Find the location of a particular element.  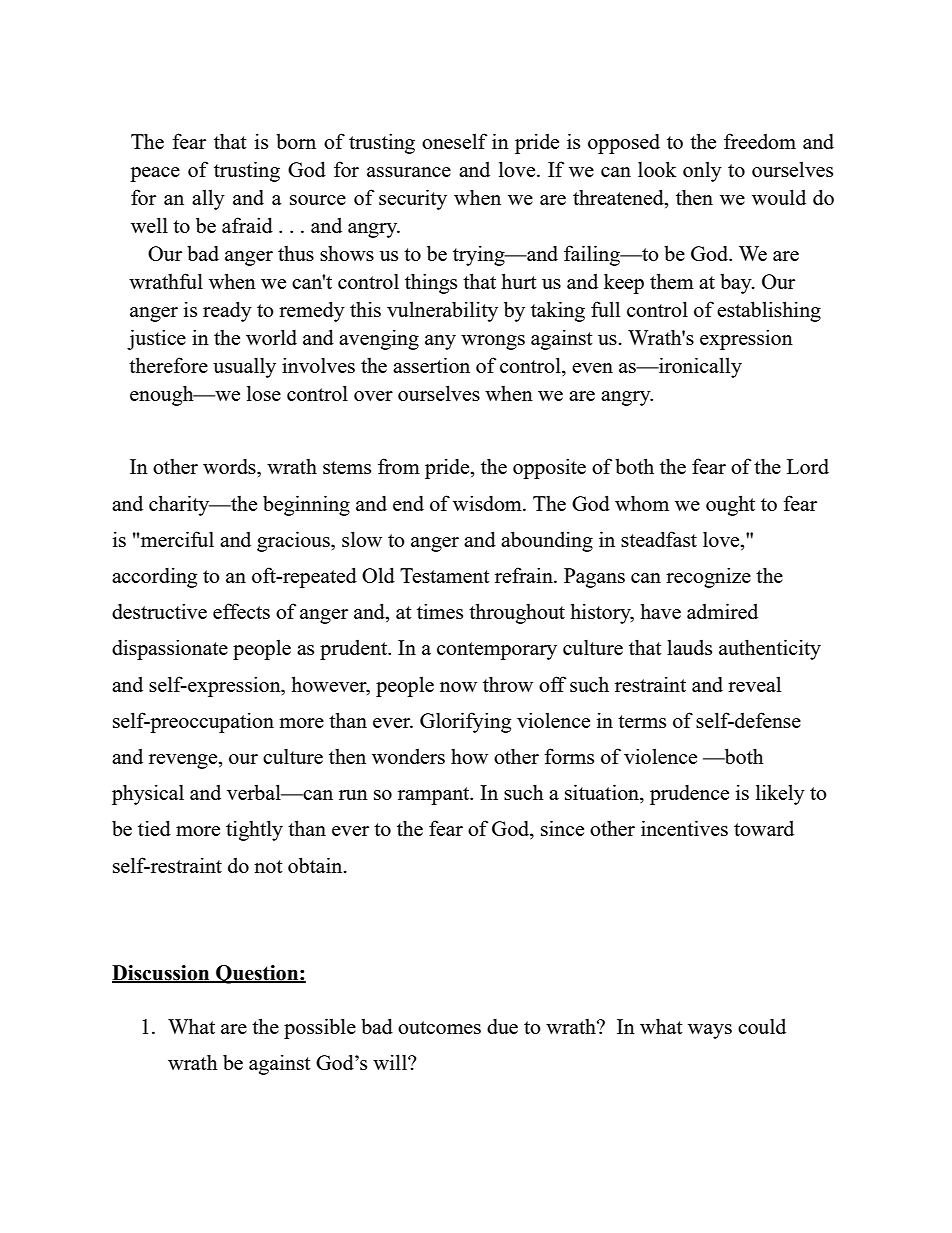

possible is located at coordinates (320, 1028).
